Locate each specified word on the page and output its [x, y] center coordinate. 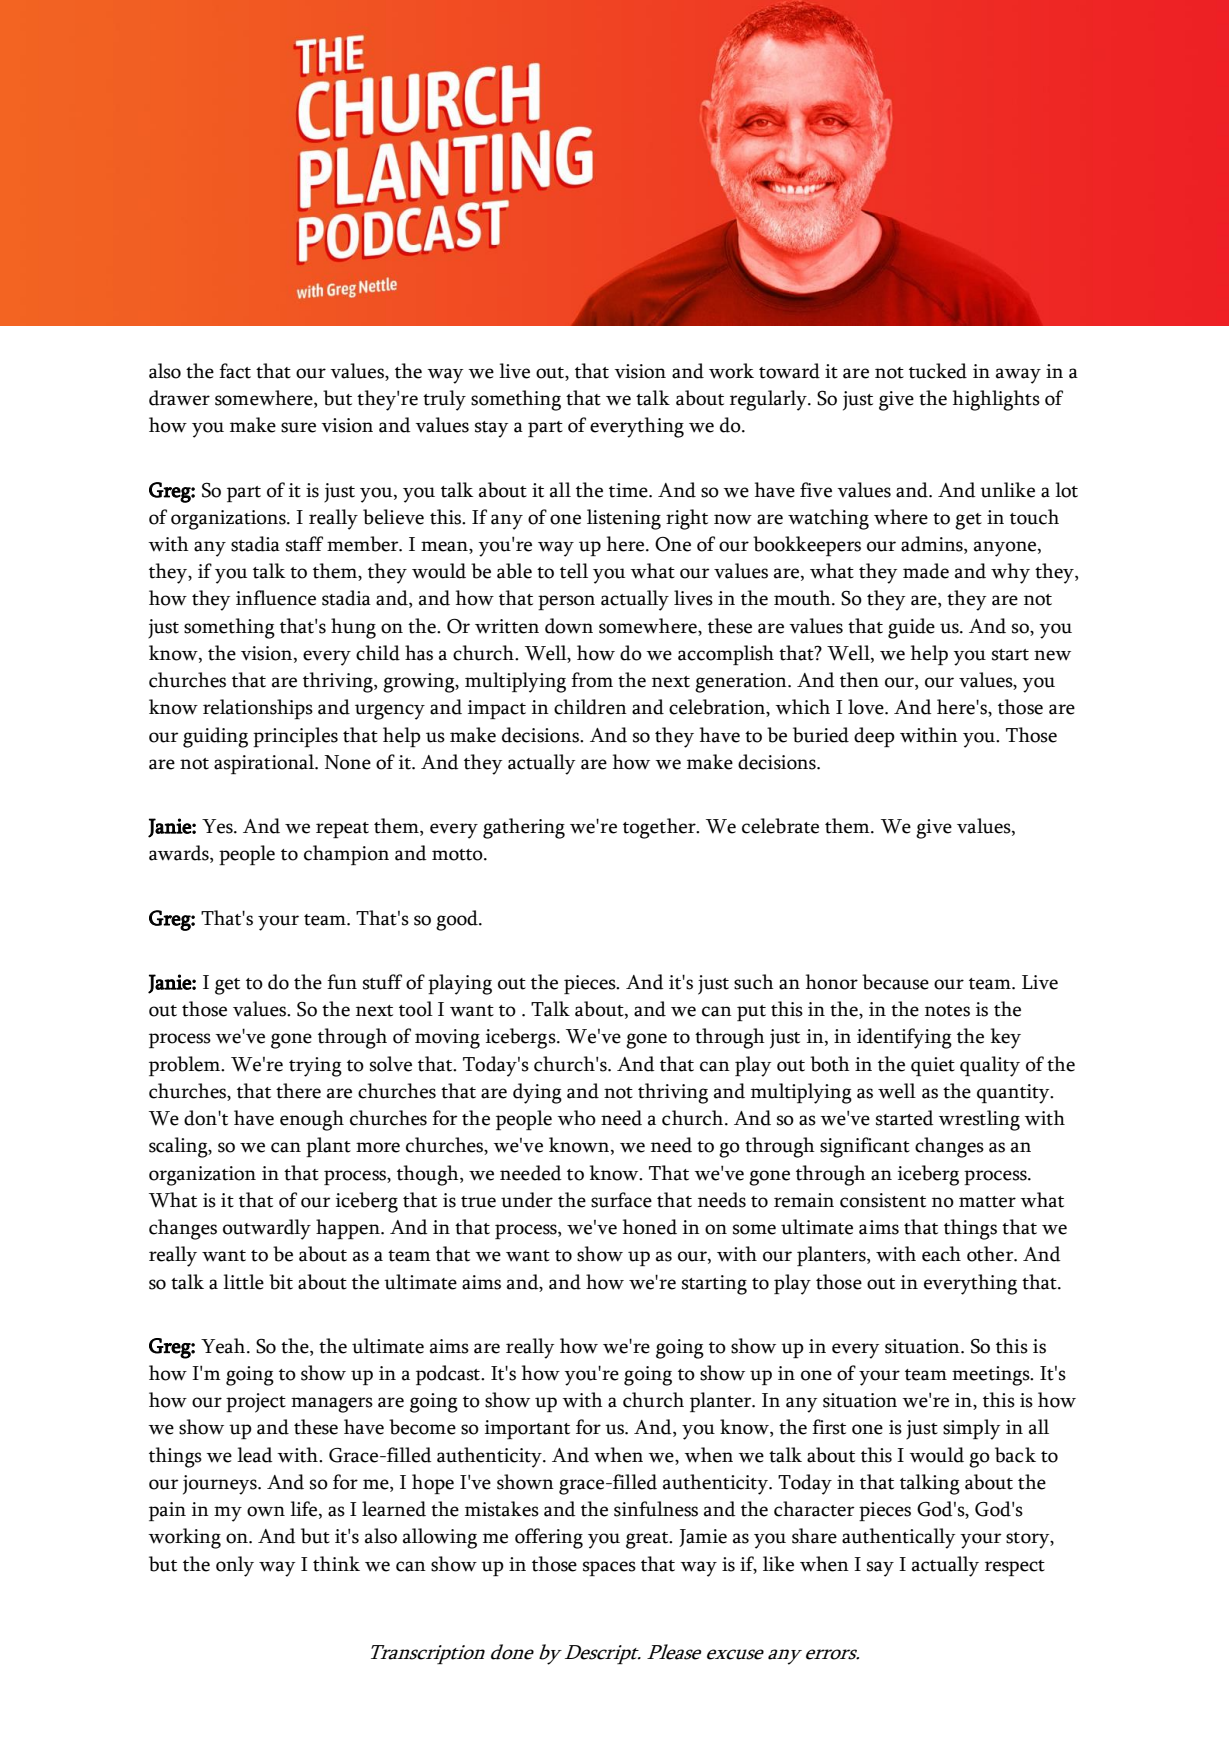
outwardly [267, 1229]
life [305, 1510]
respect [1015, 1568]
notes [947, 1011]
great [648, 1540]
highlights [996, 400]
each [941, 1254]
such [754, 982]
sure [298, 427]
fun [342, 982]
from [592, 680]
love [867, 707]
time [629, 490]
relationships [258, 709]
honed [650, 1227]
